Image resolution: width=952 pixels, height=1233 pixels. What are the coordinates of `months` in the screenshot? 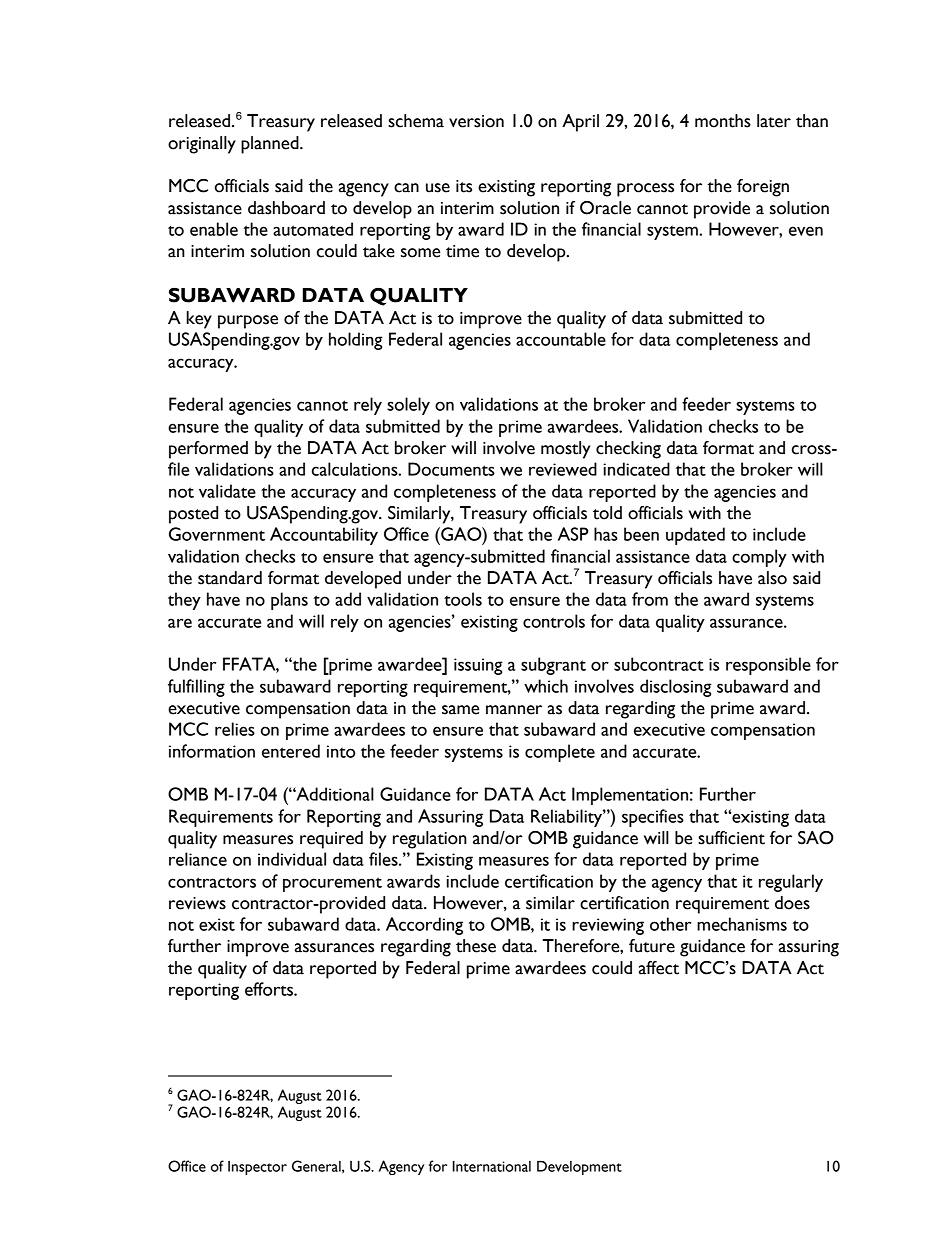 It's located at (723, 121).
